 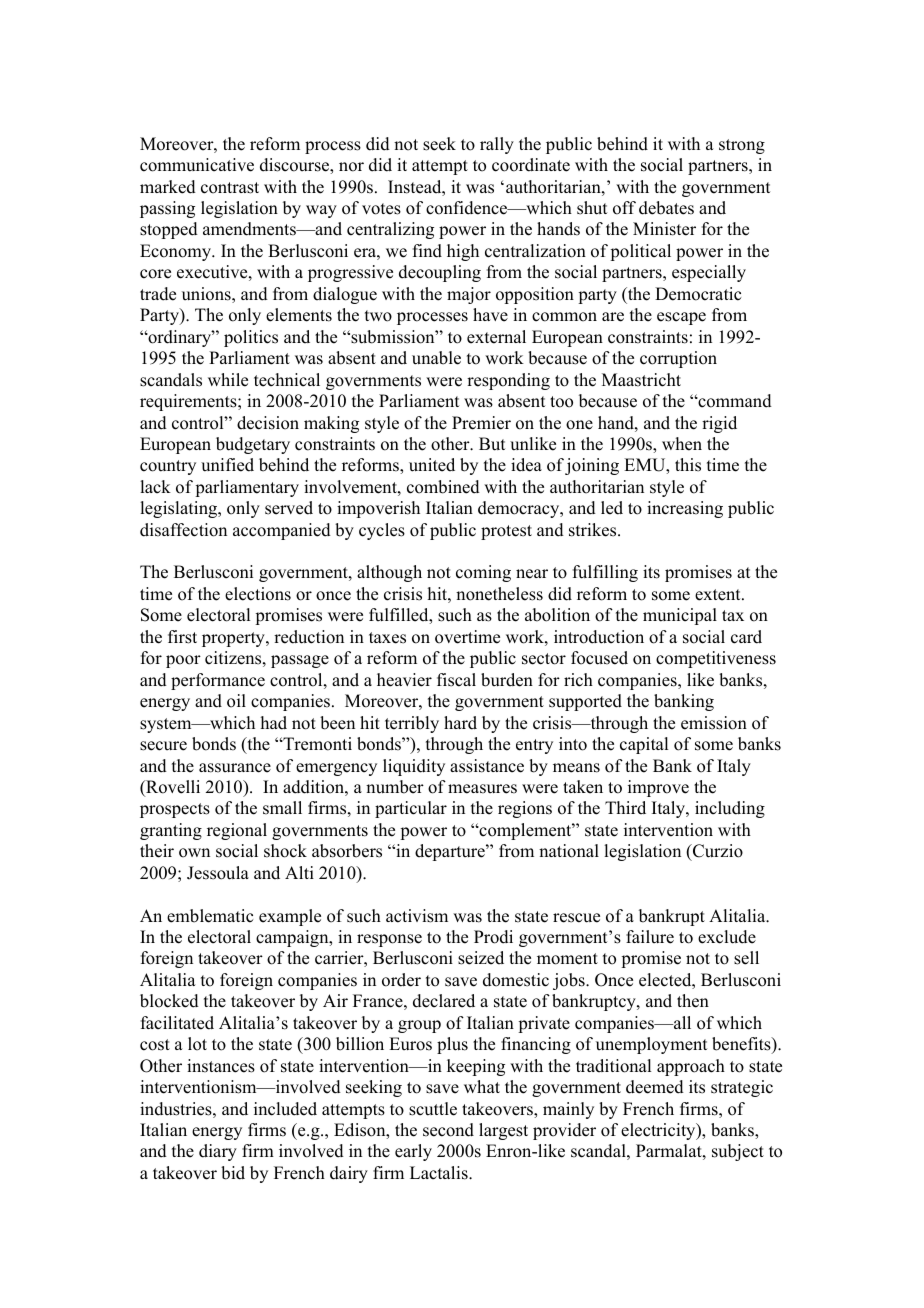 What do you see at coordinates (658, 788) in the screenshot?
I see `improve` at bounding box center [658, 788].
